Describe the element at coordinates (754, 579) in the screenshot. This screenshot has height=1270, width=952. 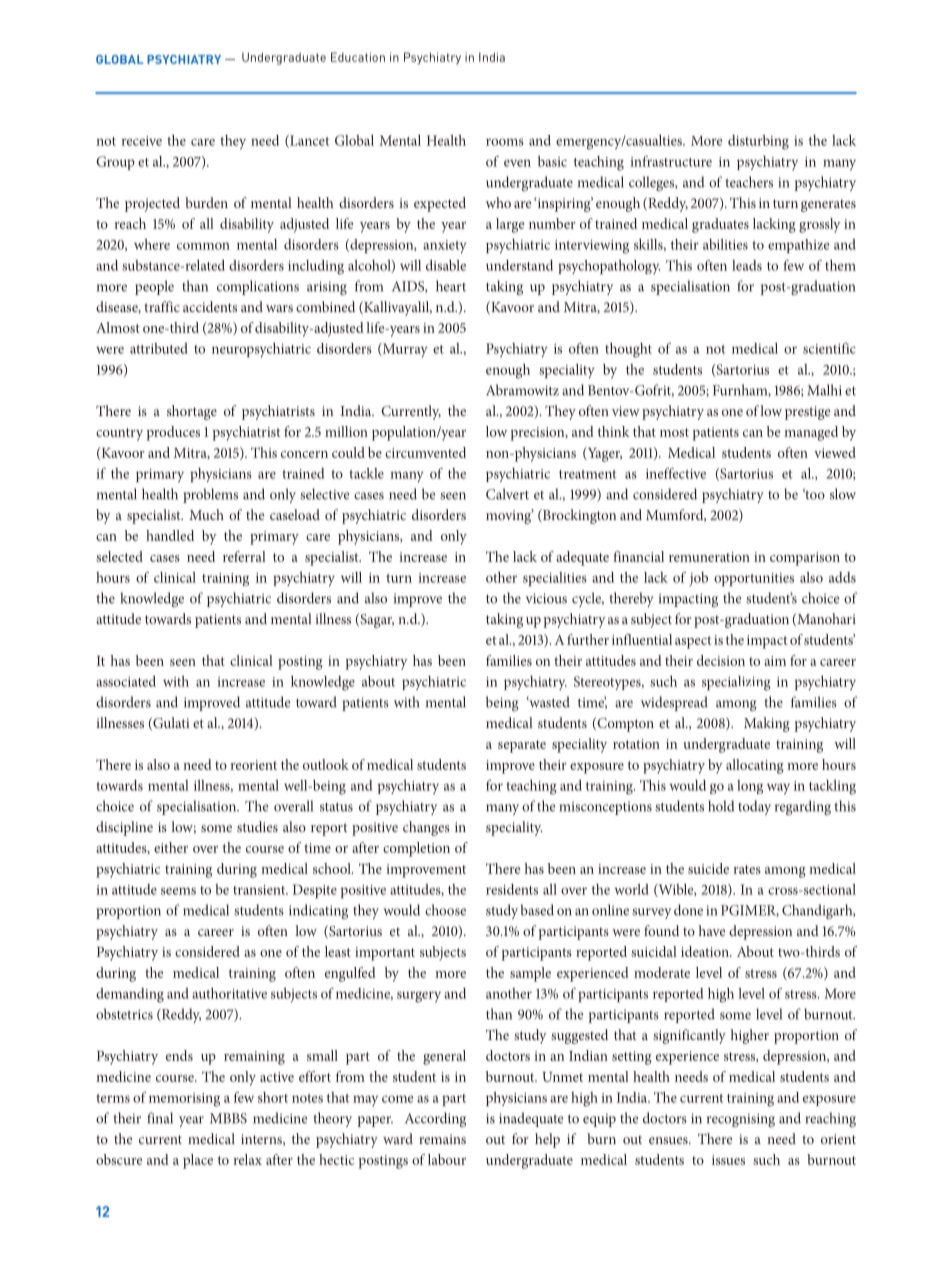
I see `opportunities` at that location.
